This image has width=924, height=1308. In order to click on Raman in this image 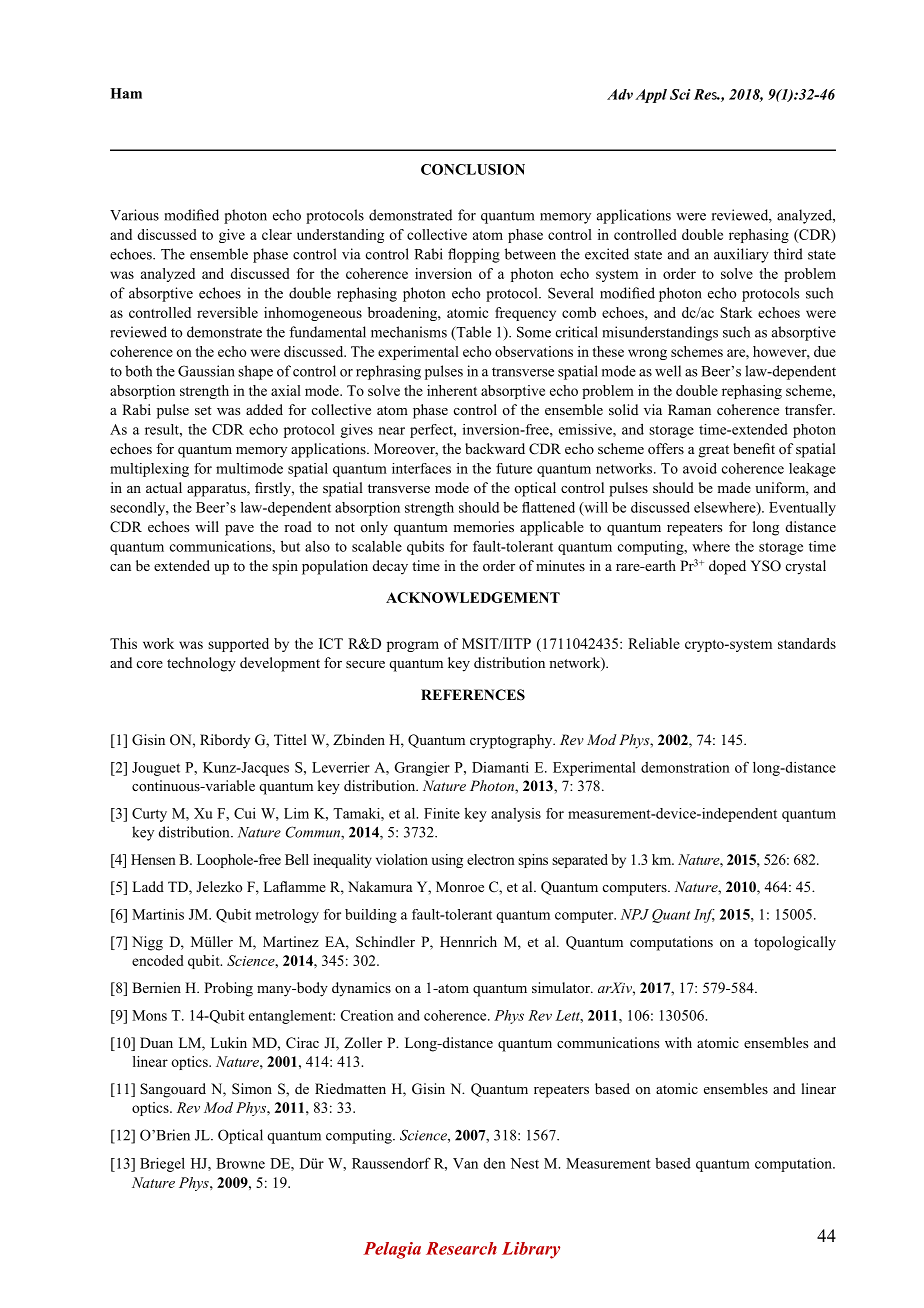, I will do `click(689, 409)`.
